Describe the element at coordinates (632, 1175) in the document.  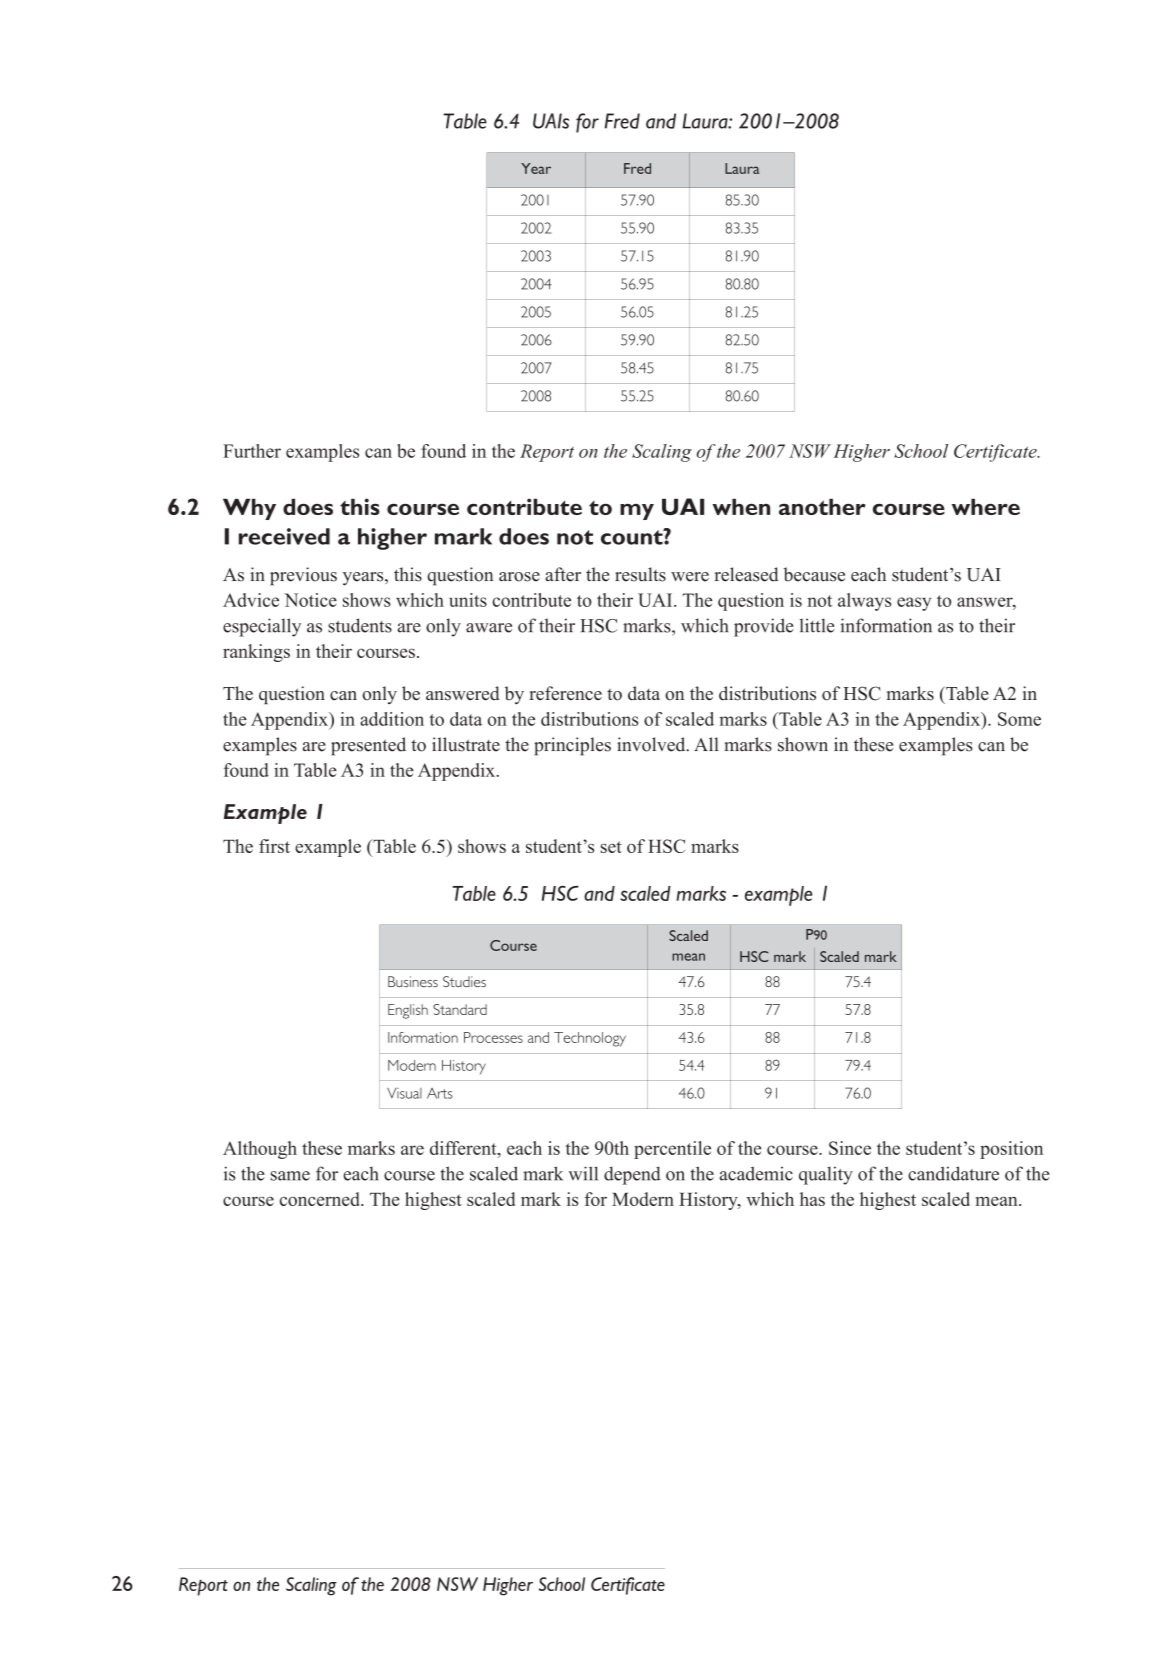
I see `depend` at that location.
